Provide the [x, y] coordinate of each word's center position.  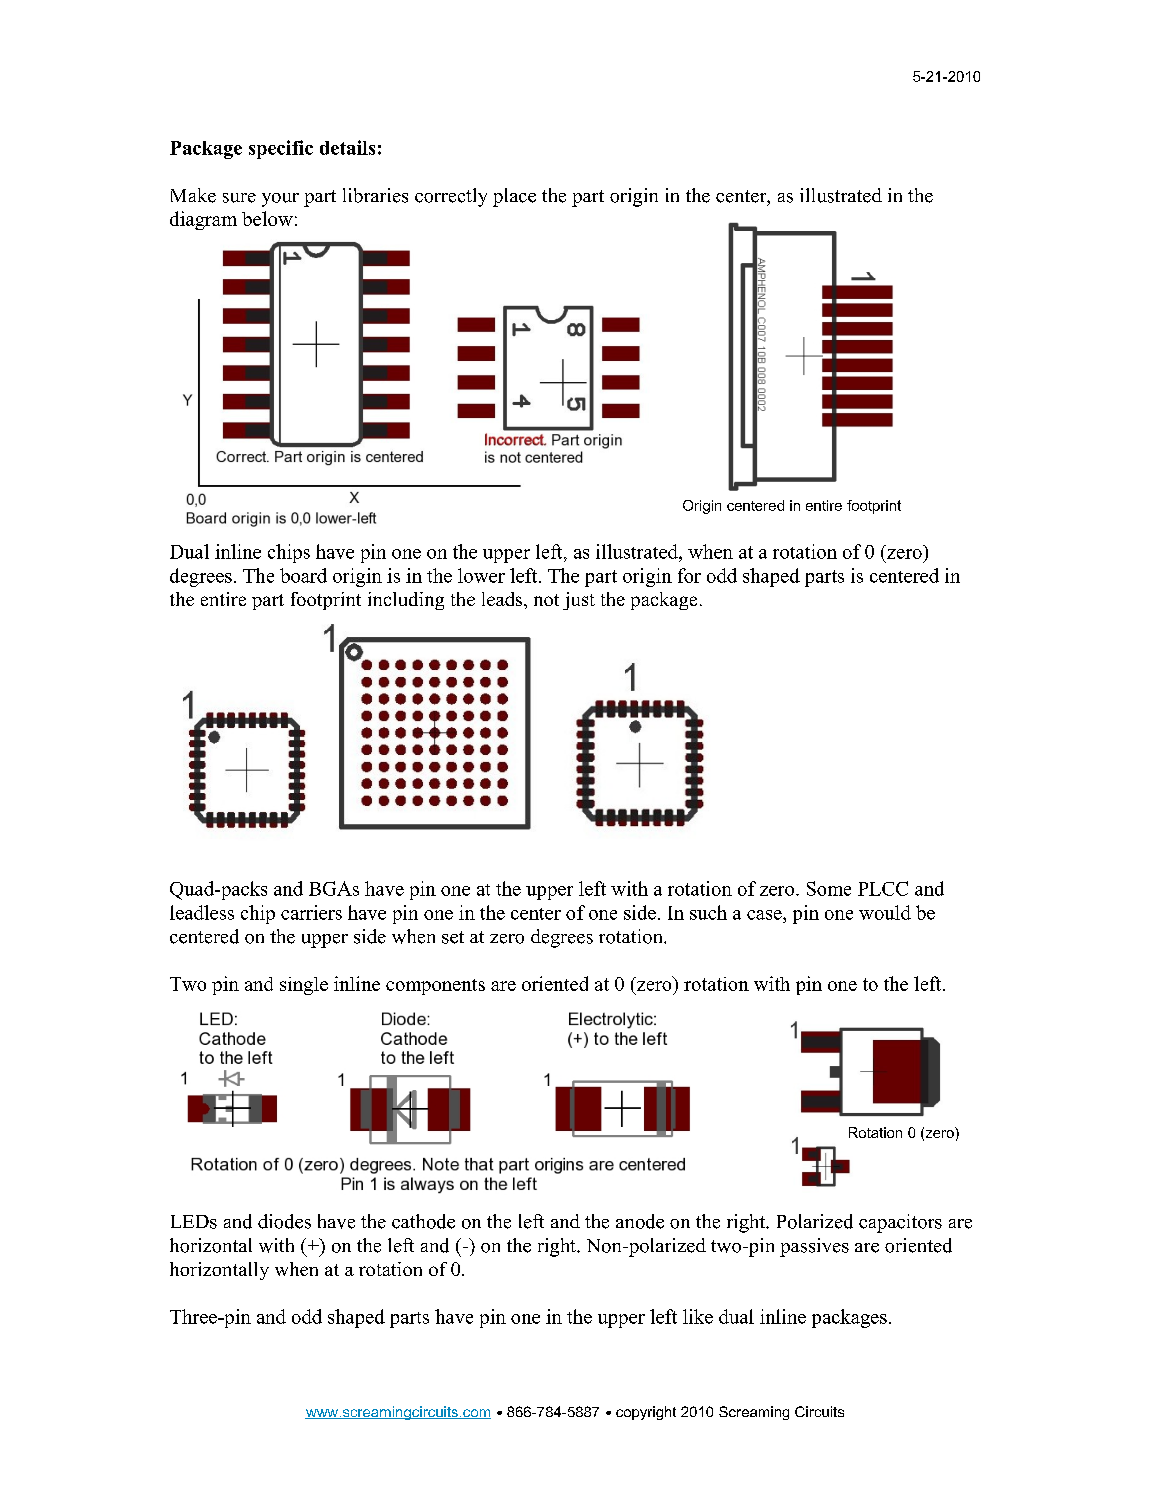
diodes [284, 1221]
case [765, 915]
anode [640, 1221]
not [546, 600]
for [689, 575]
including [406, 601]
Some [829, 888]
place [514, 197]
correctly [451, 197]
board [303, 575]
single [304, 986]
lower [481, 575]
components [435, 987]
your [280, 200]
